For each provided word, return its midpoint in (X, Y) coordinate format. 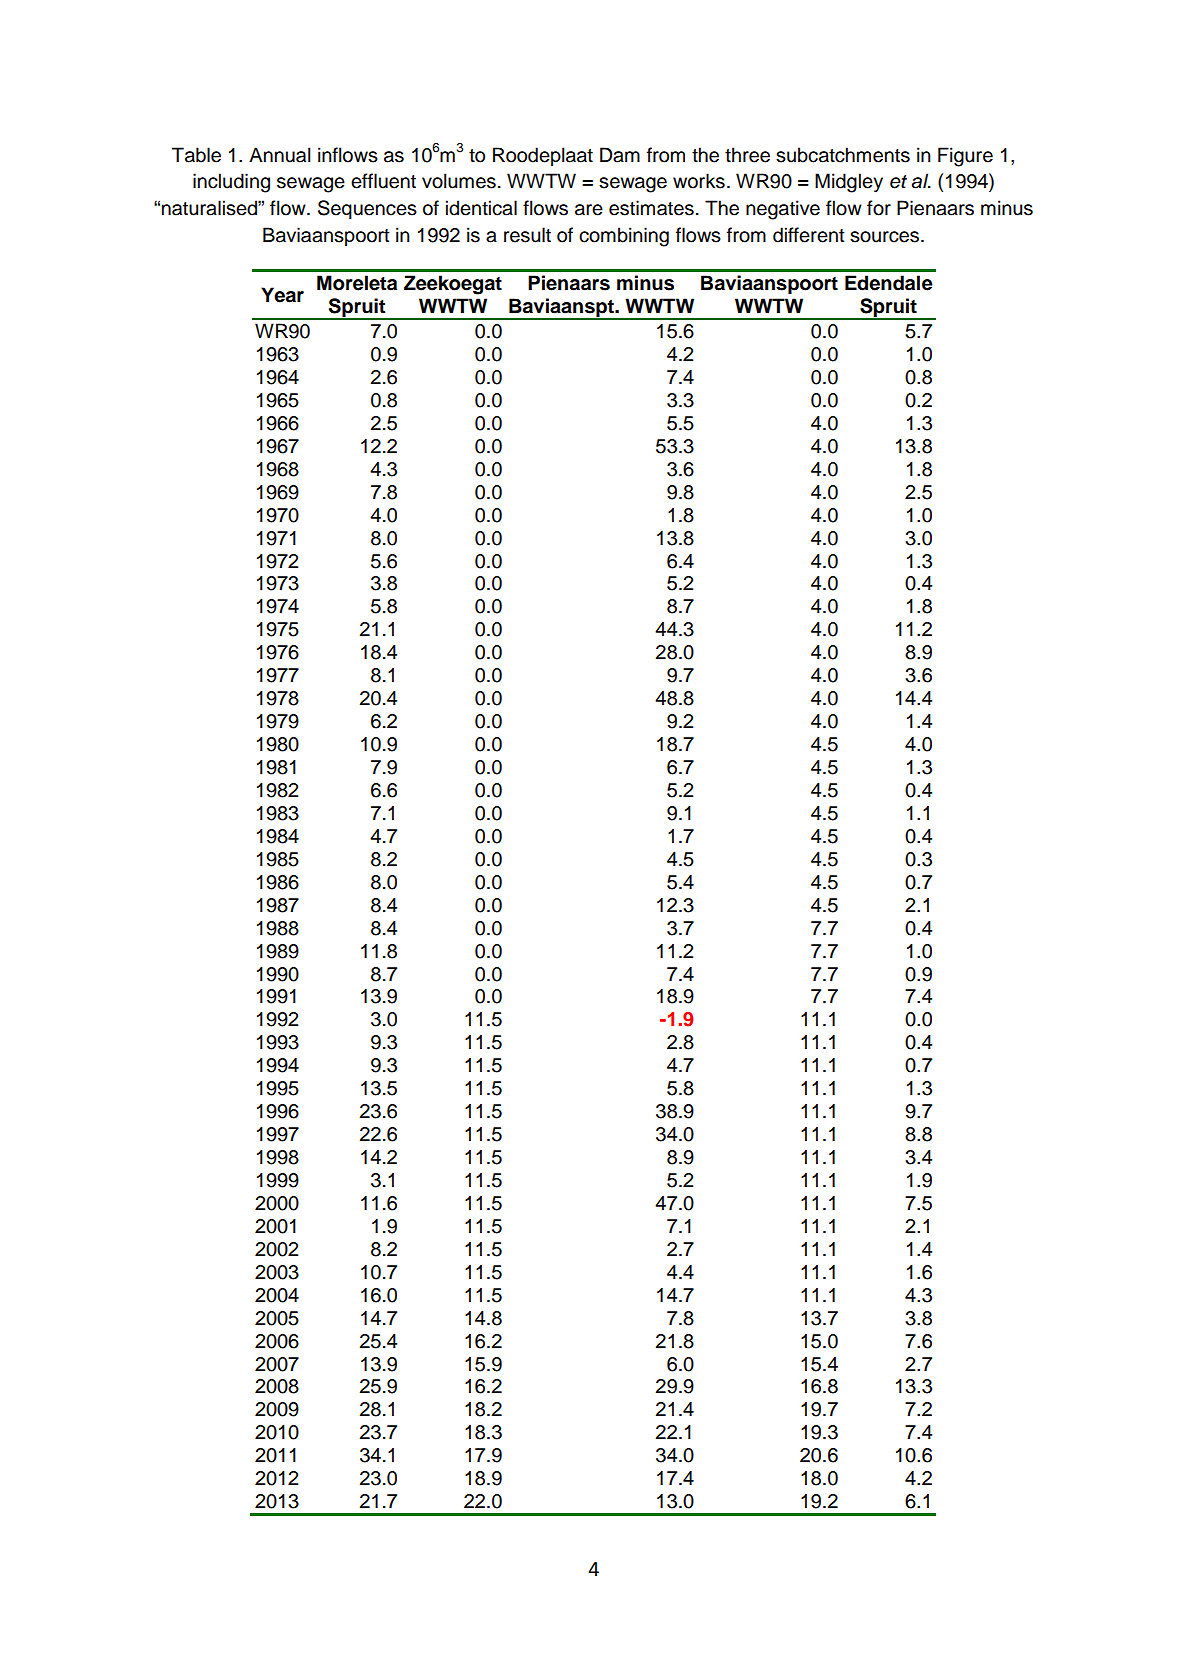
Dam (620, 155)
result (527, 235)
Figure (965, 157)
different (809, 235)
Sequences (367, 209)
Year (282, 295)
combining (624, 237)
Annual (280, 155)
